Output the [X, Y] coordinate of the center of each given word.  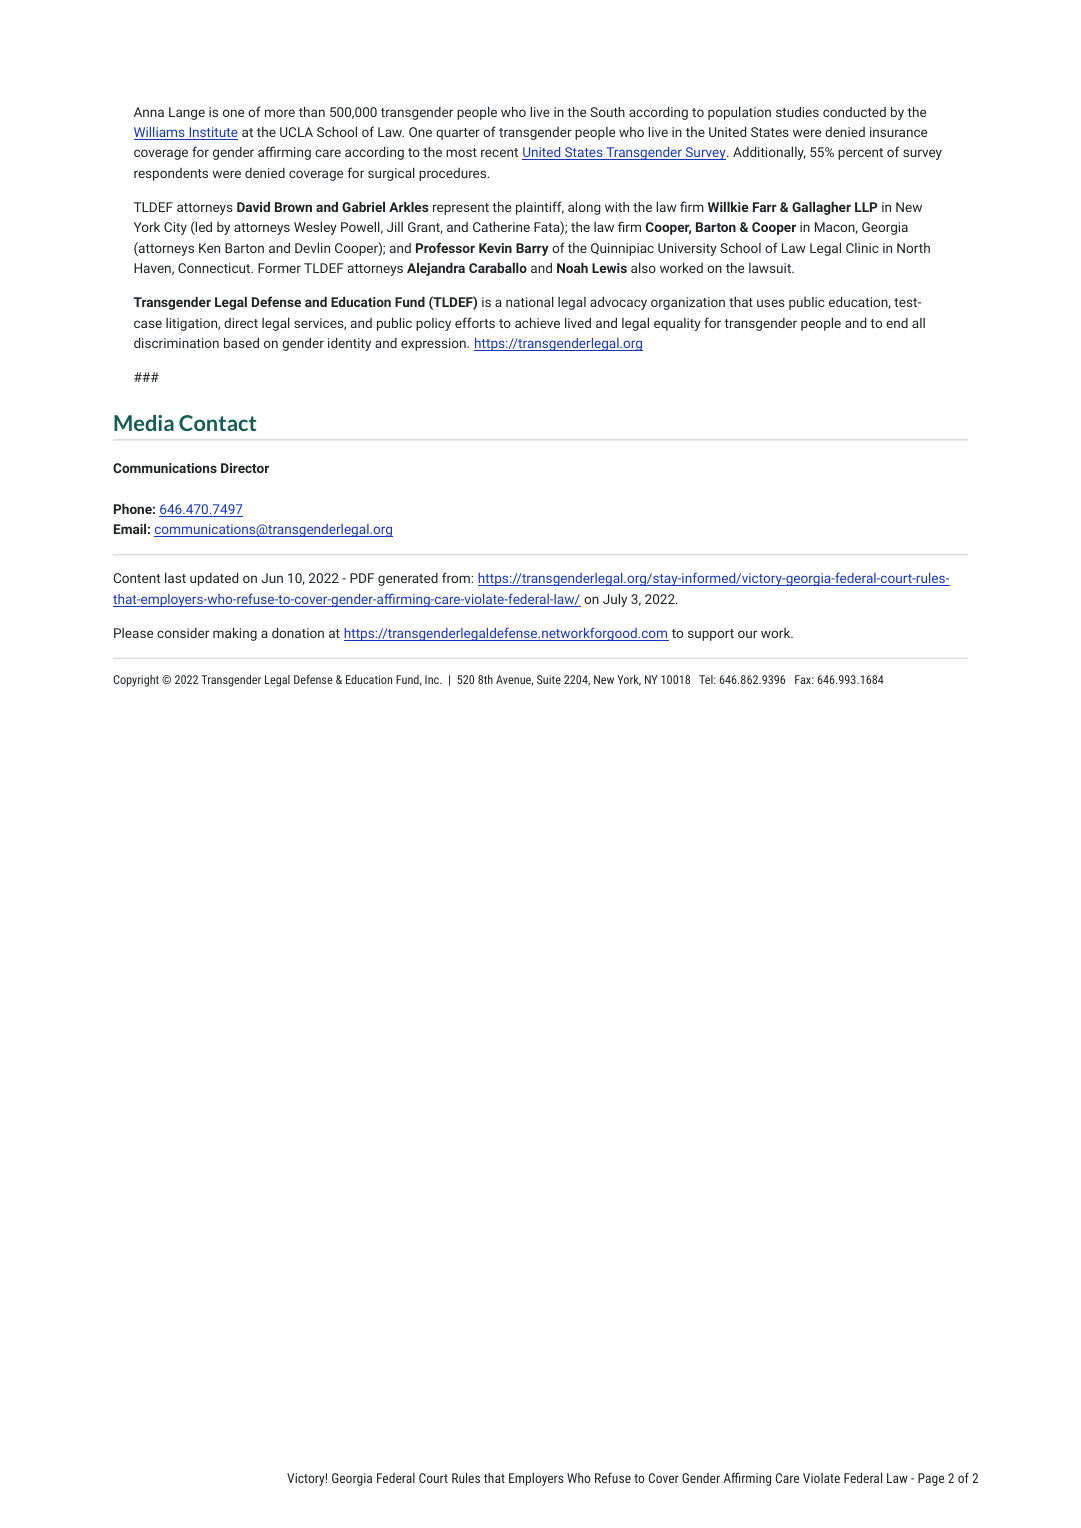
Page [931, 1479]
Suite [549, 679]
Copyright [136, 681]
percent [860, 154]
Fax [804, 679]
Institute [212, 133]
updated [214, 579]
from [457, 577]
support [711, 635]
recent [499, 152]
